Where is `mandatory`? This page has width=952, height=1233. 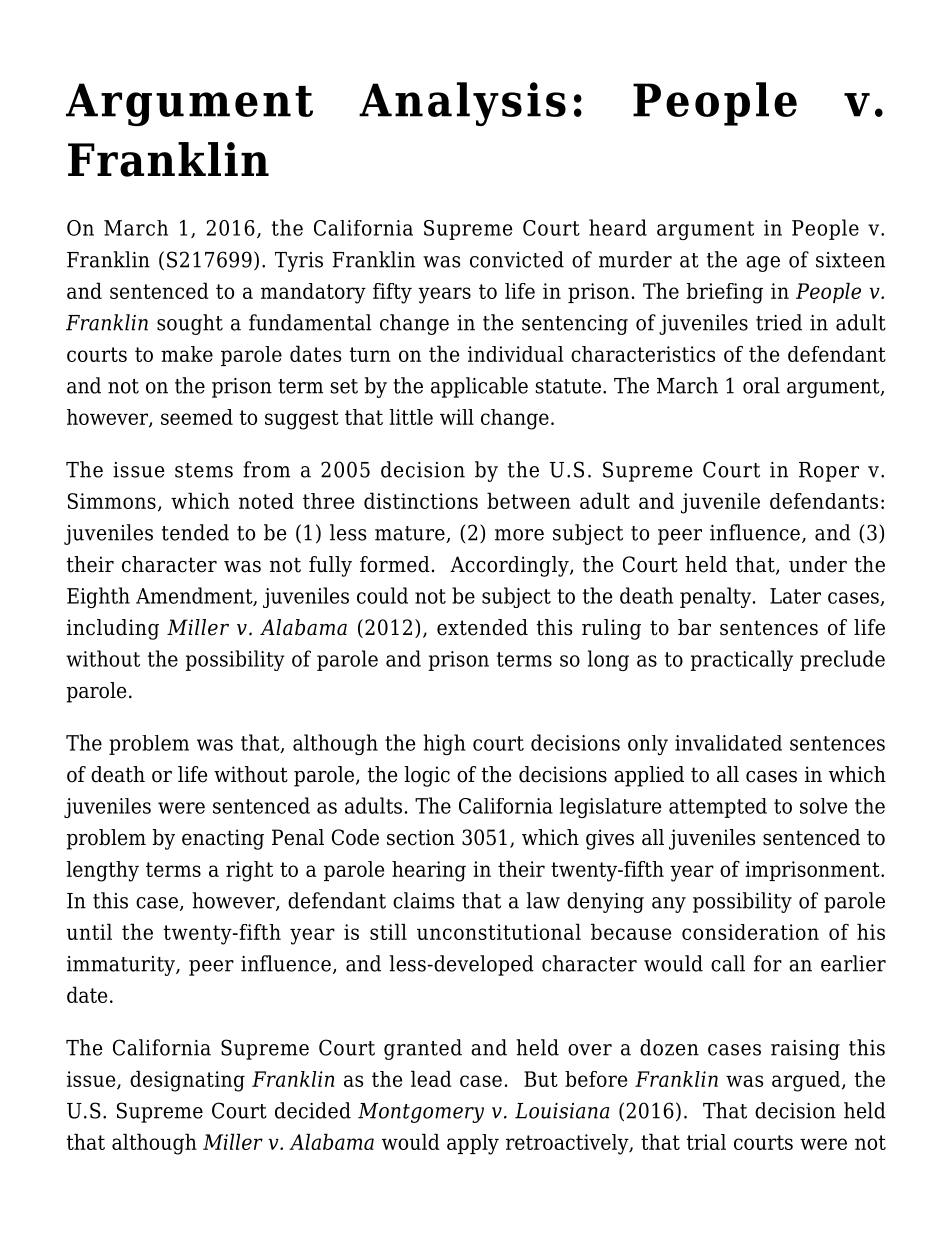 mandatory is located at coordinates (313, 293).
